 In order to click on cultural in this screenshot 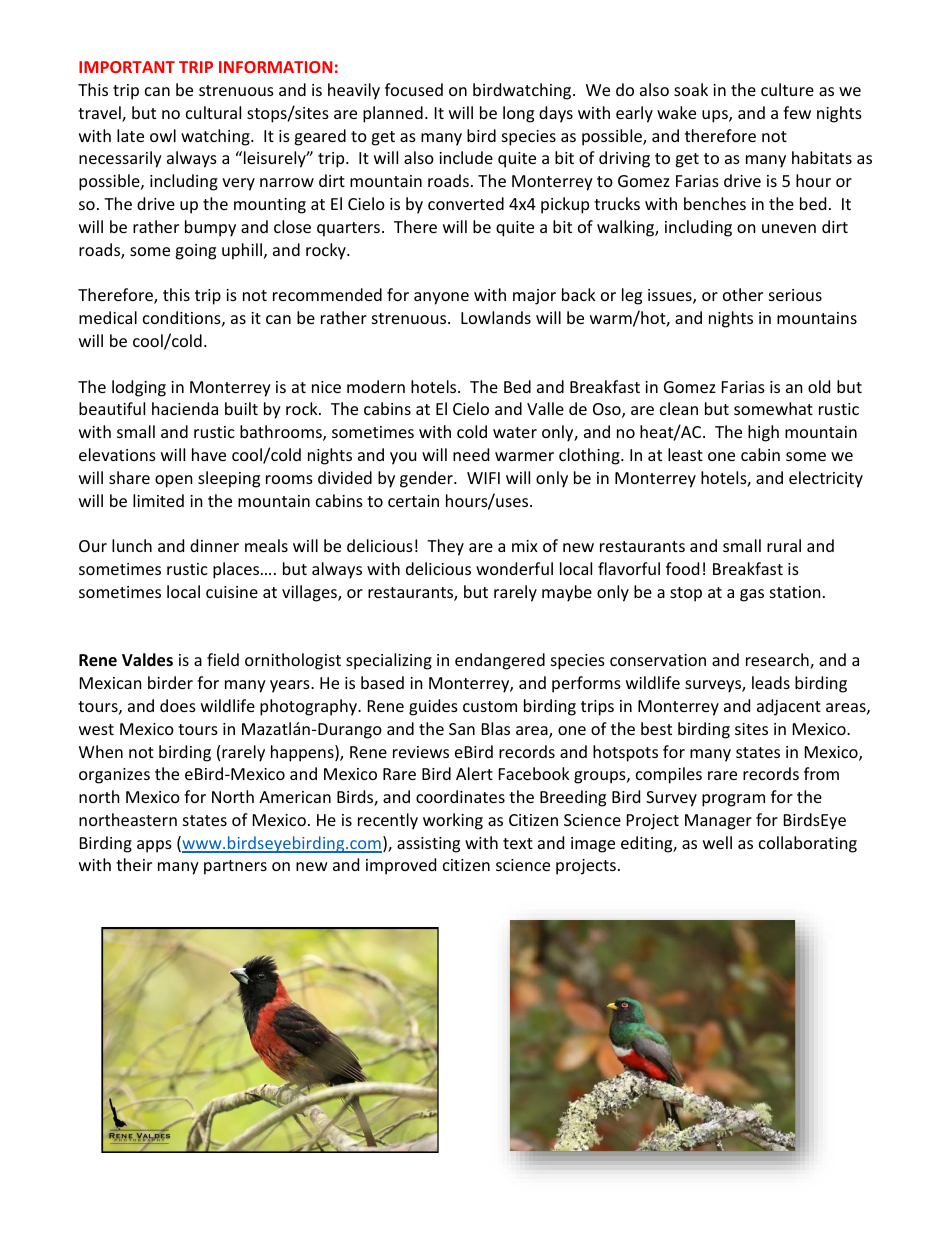, I will do `click(213, 112)`.
